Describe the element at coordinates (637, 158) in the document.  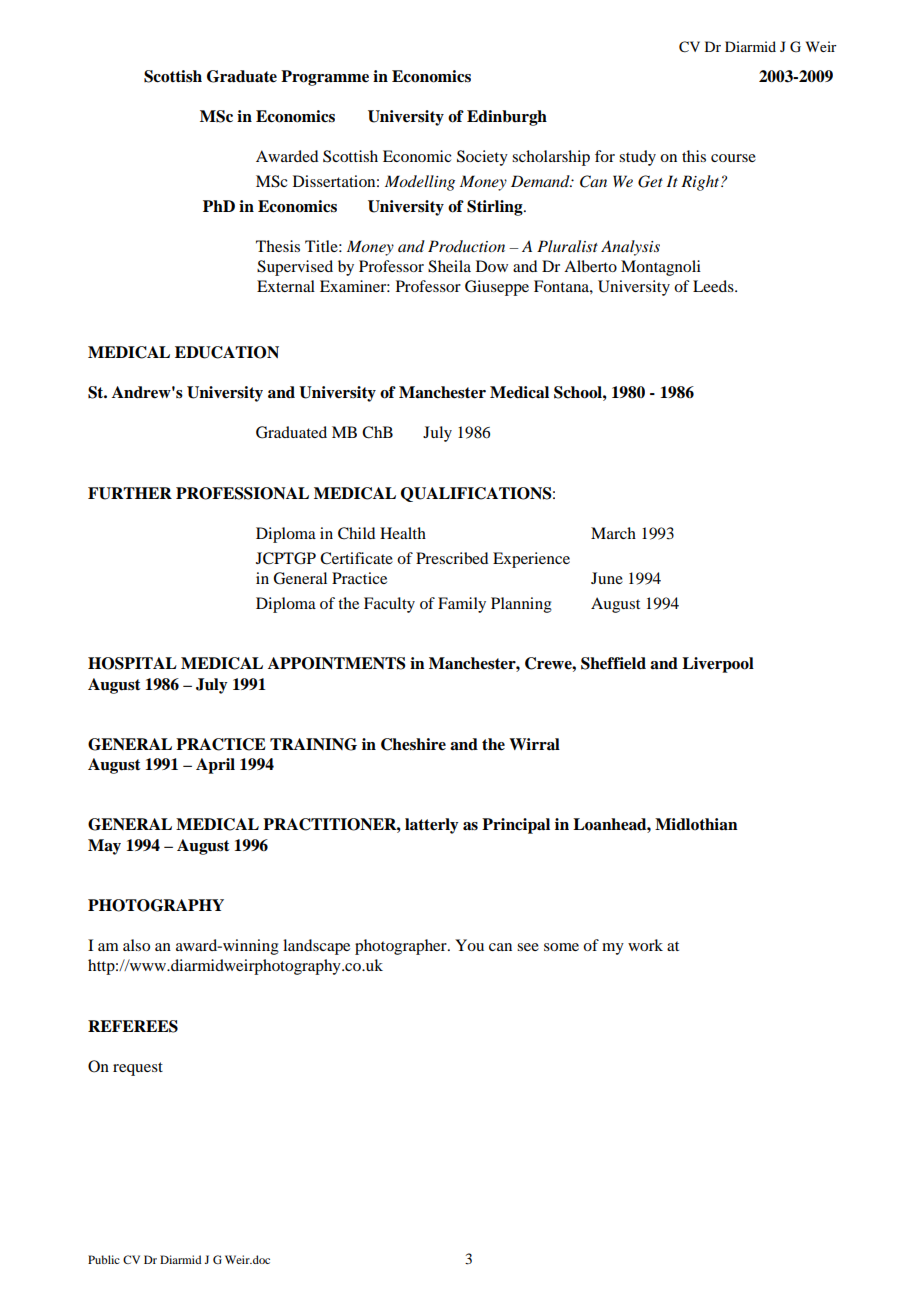
I see `study` at that location.
